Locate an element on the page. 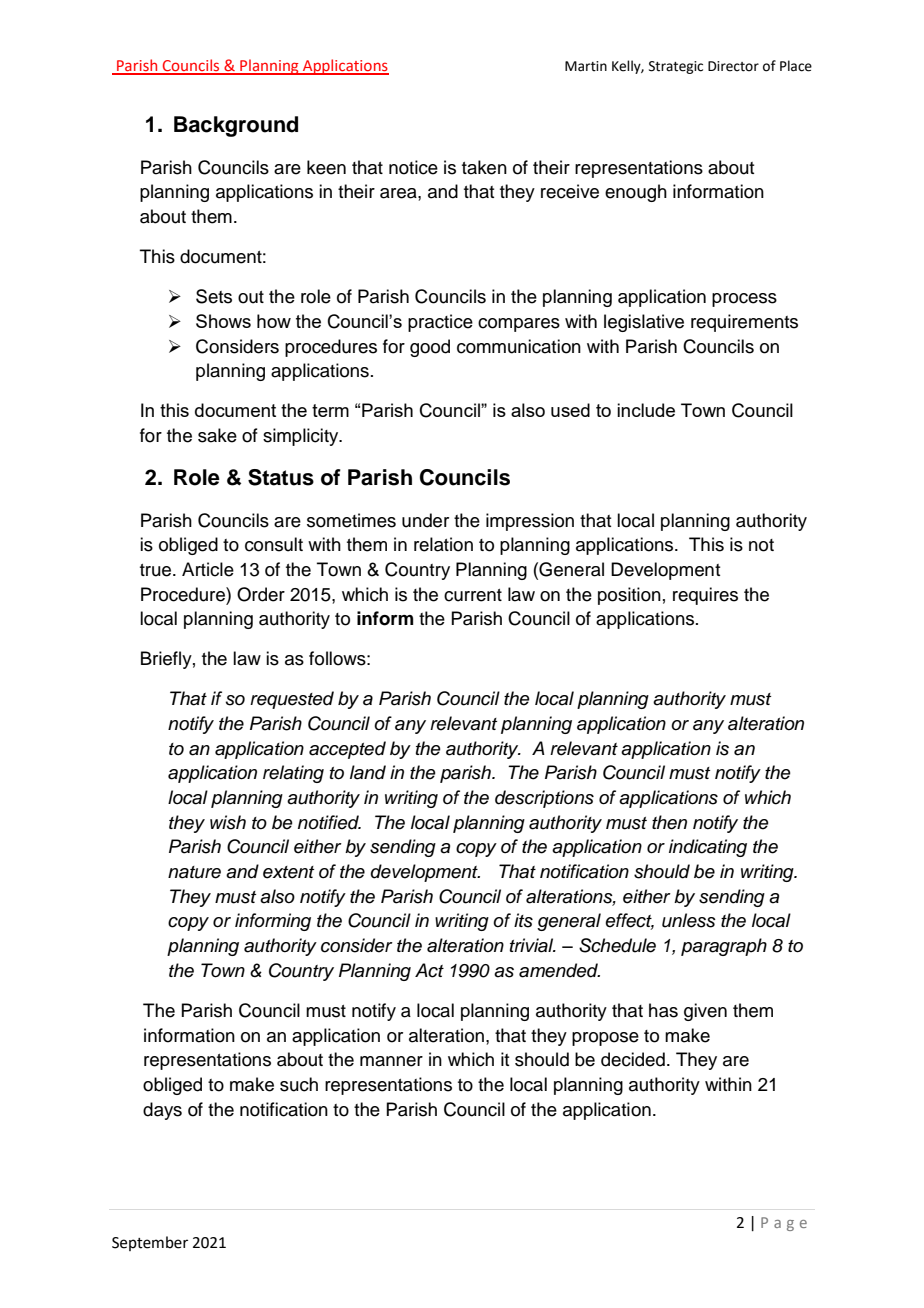 This page has width=924, height=1308. trivial is located at coordinates (533, 945).
